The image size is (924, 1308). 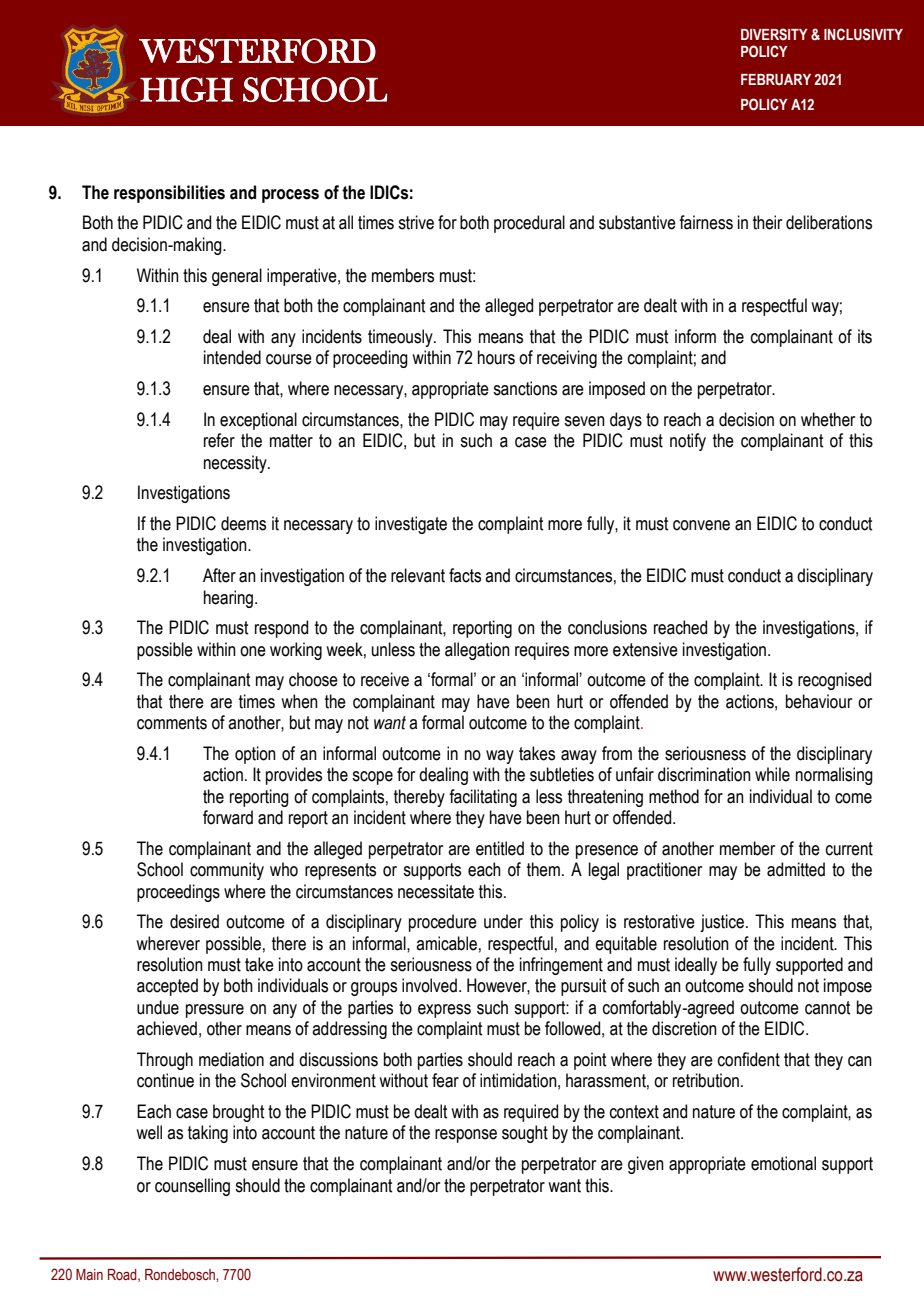 What do you see at coordinates (701, 525) in the page?
I see `convene` at bounding box center [701, 525].
